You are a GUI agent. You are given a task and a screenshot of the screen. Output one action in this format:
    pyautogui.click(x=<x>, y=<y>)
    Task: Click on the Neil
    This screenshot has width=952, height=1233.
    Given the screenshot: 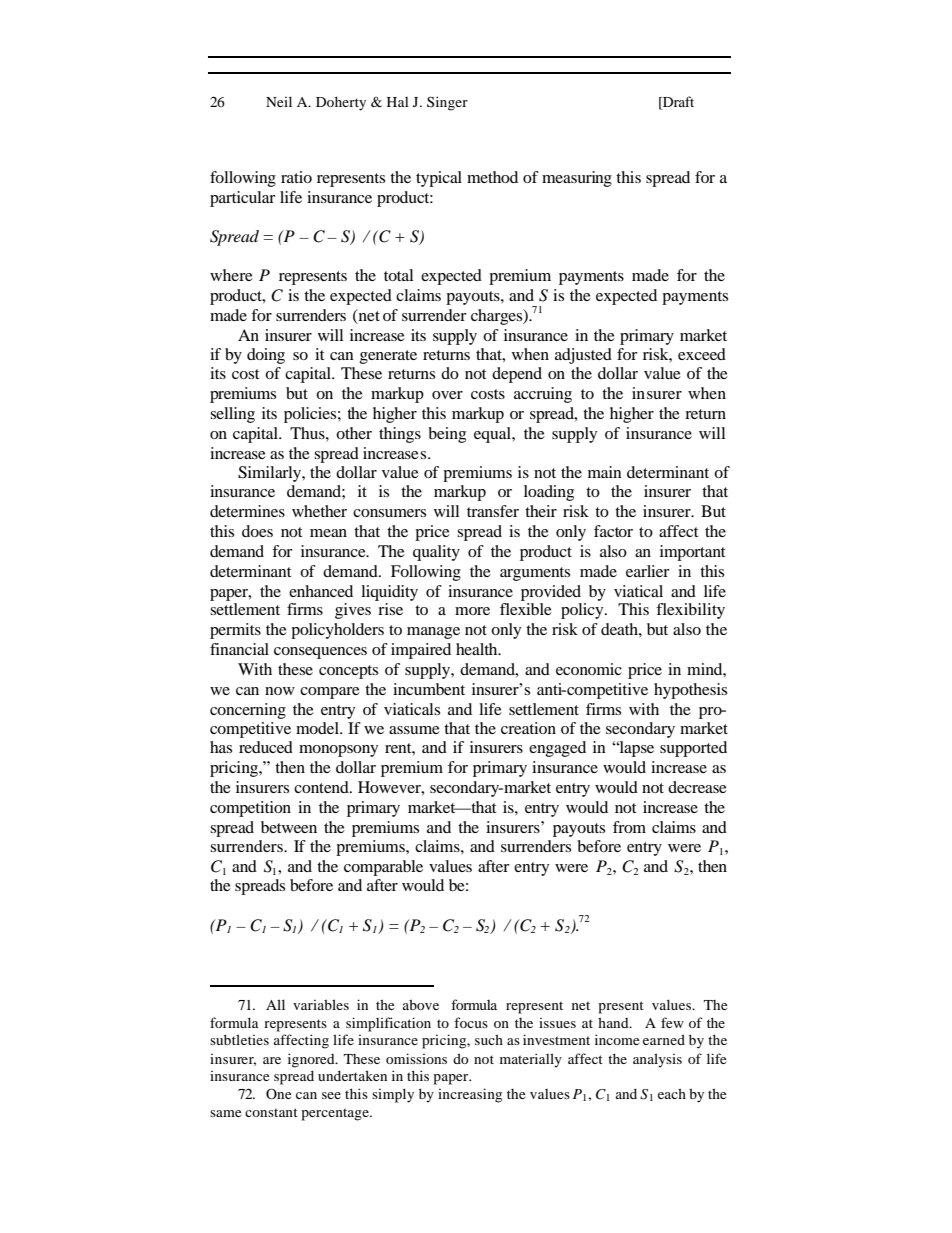 What is the action you would take?
    pyautogui.click(x=279, y=101)
